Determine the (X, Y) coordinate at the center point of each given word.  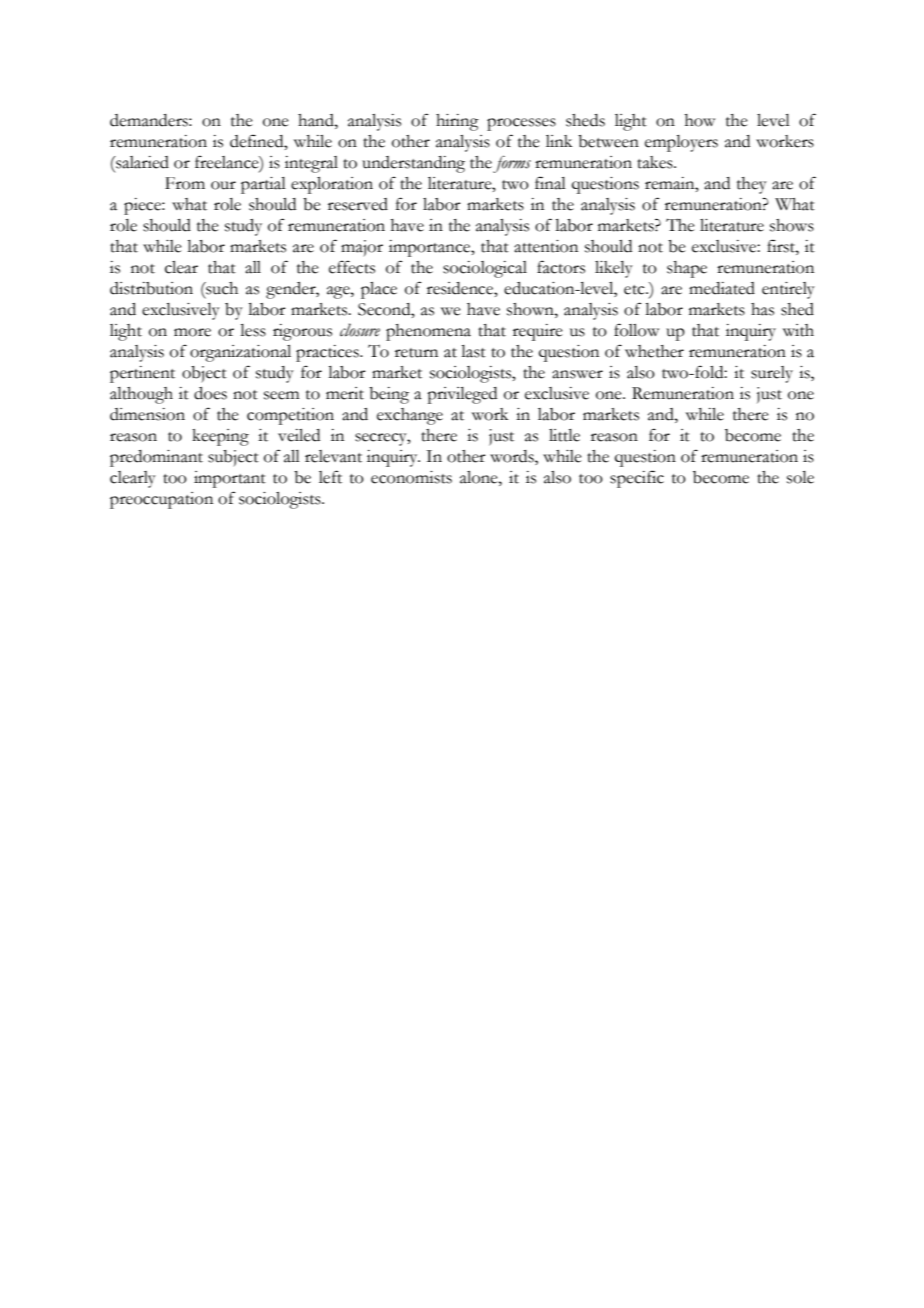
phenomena (428, 332)
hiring (457, 122)
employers (681, 143)
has (762, 309)
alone (480, 477)
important (230, 479)
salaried (141, 162)
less (253, 330)
